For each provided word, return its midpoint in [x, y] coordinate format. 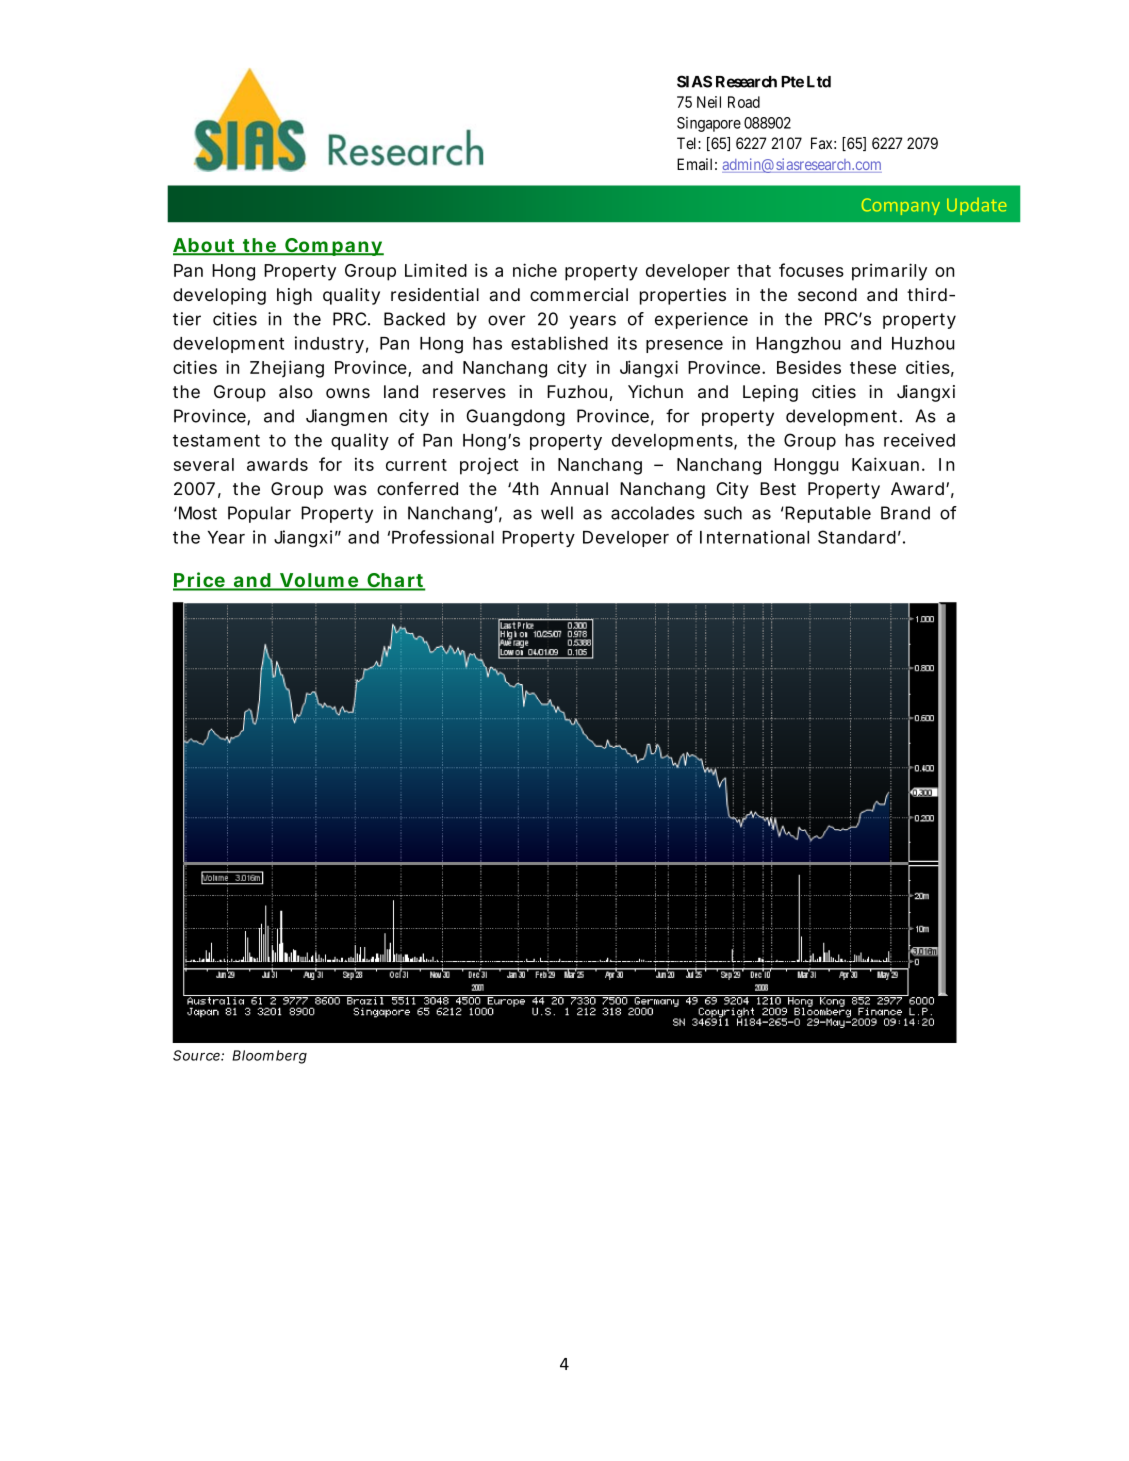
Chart [395, 581]
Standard [857, 537]
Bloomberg [269, 1057]
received [919, 440]
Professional [443, 537]
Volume [319, 581]
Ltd [819, 82]
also [296, 392]
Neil [709, 102]
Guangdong [516, 417]
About [205, 246]
